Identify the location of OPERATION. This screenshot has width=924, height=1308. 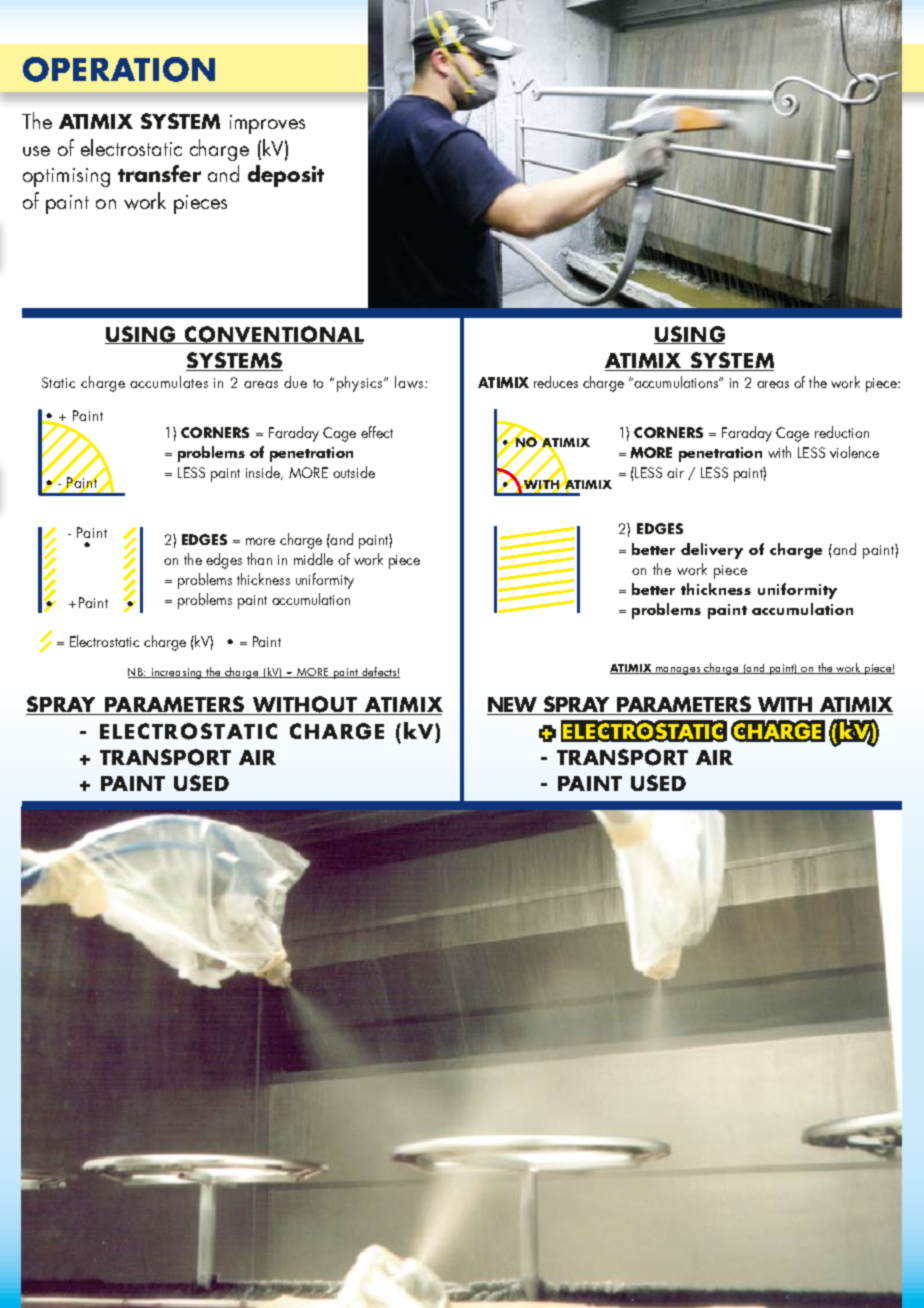
(119, 69).
